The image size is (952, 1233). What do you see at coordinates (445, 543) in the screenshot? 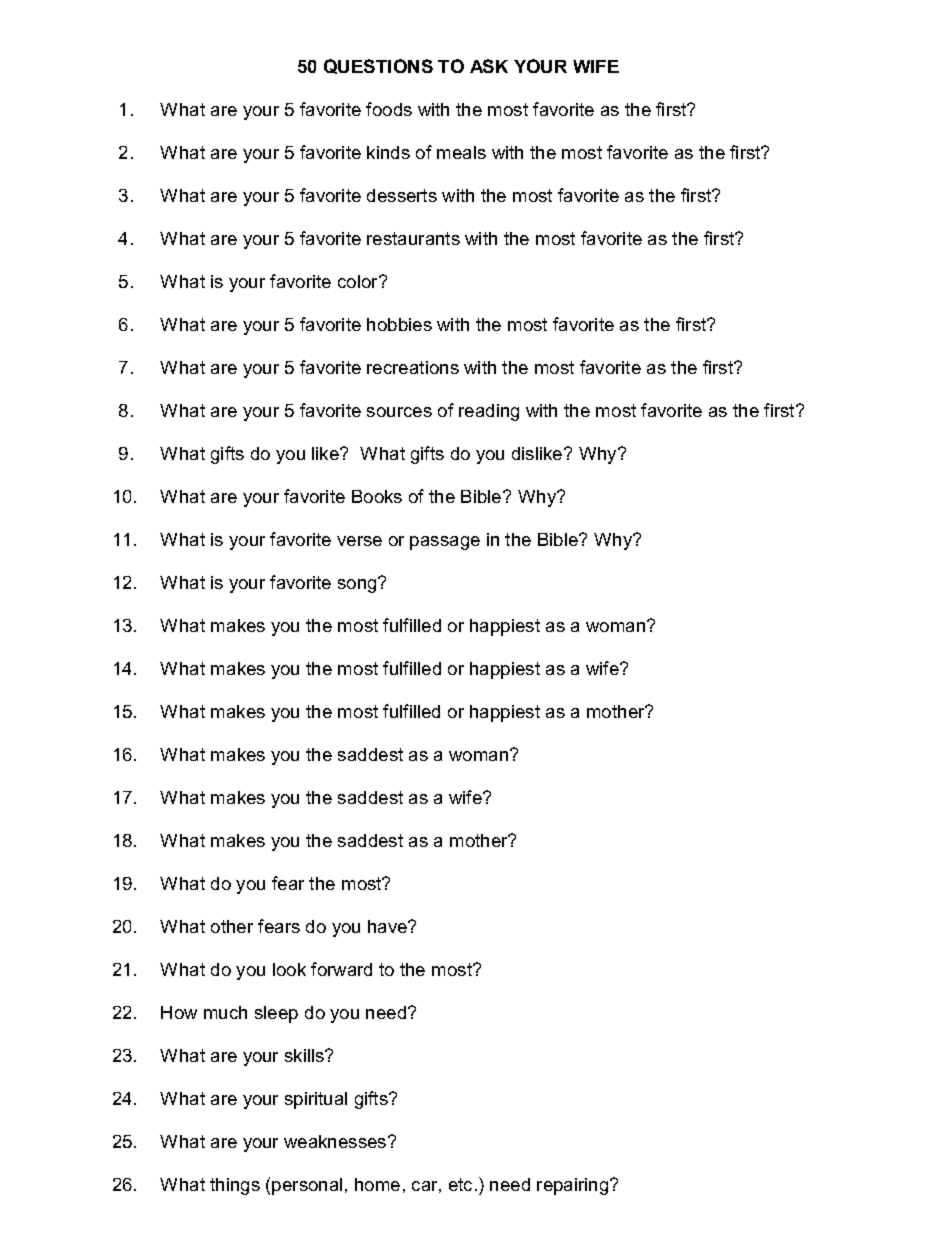
I see `passage` at bounding box center [445, 543].
